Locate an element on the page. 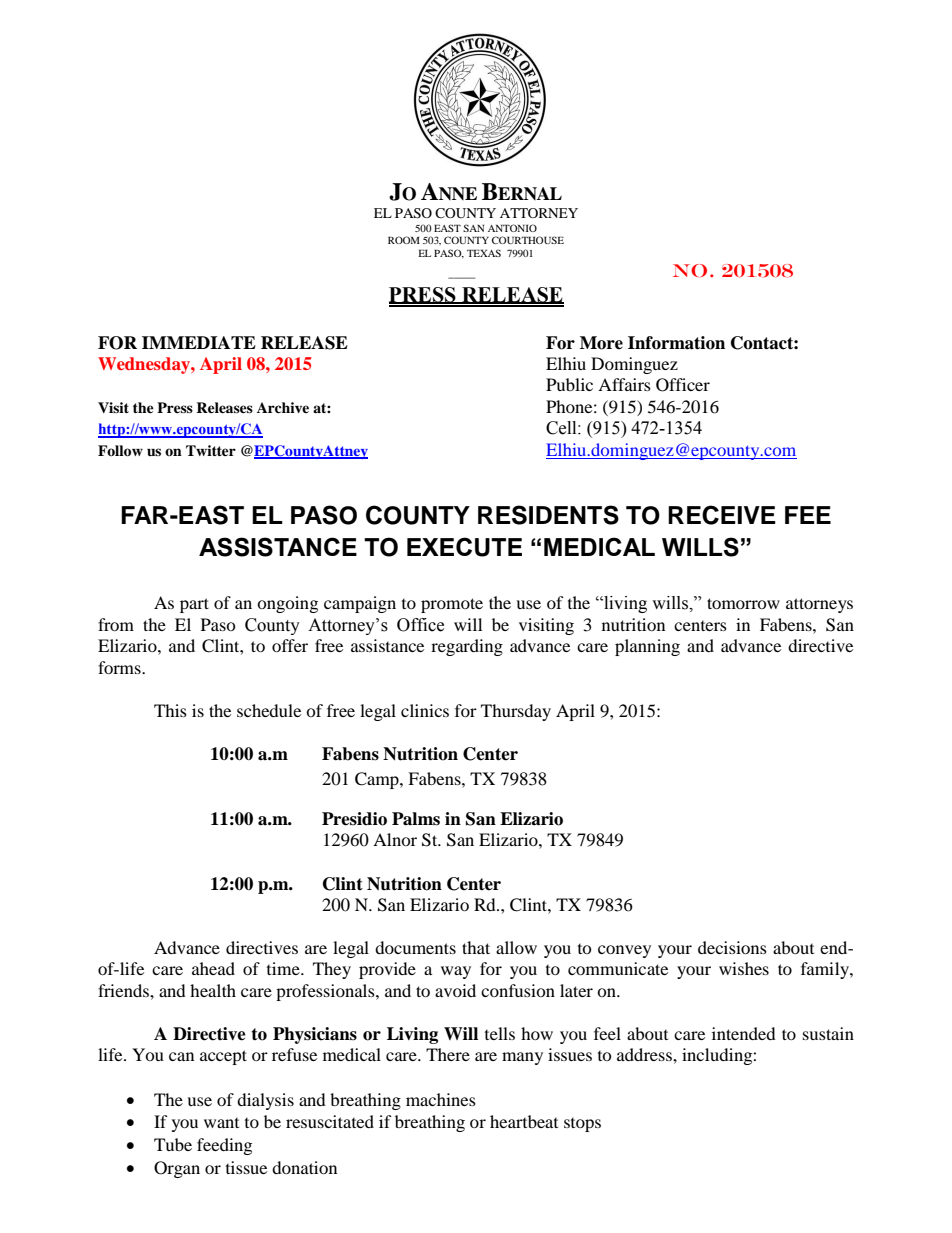  Palms is located at coordinates (416, 819).
